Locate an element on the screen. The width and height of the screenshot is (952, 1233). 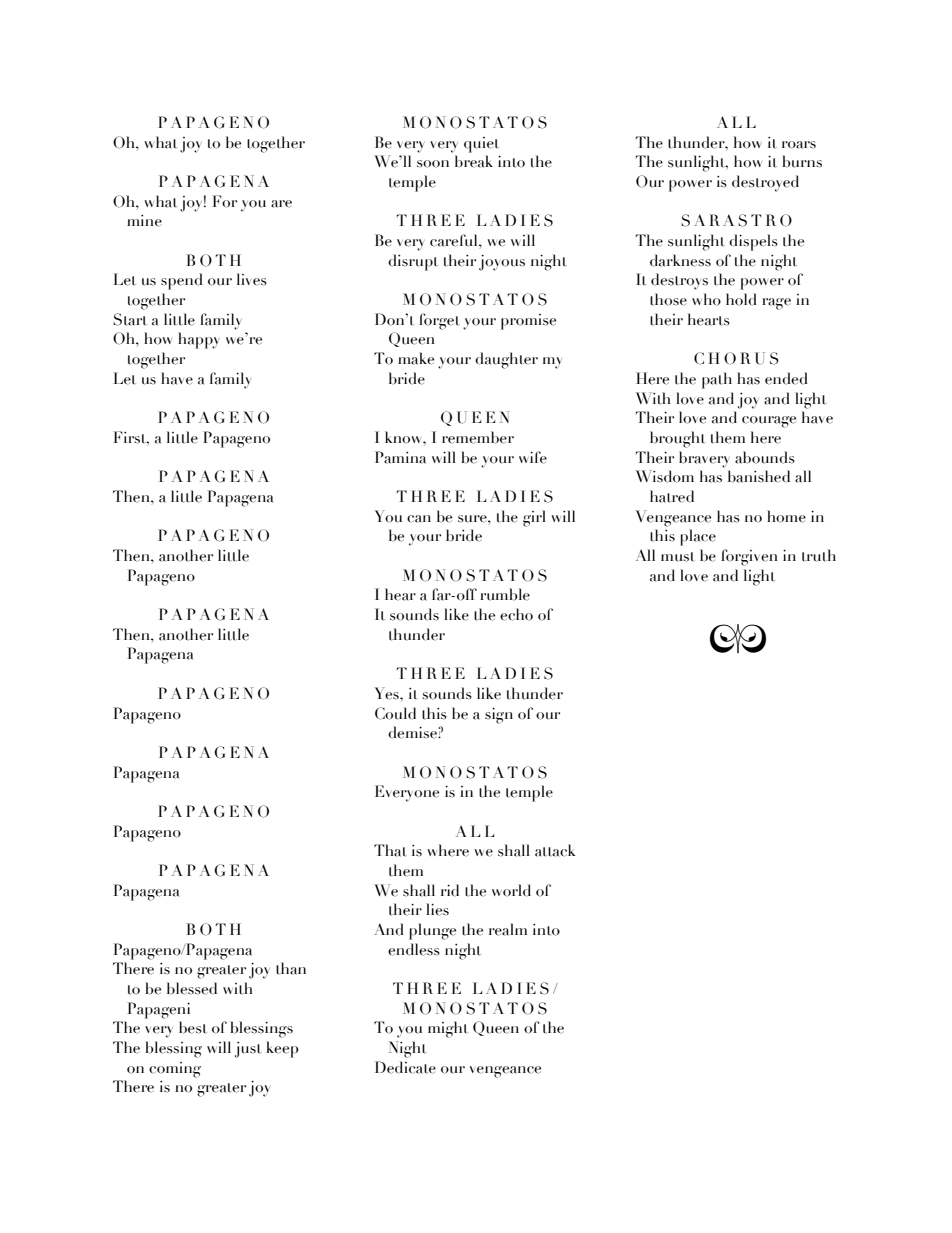
forgiven is located at coordinates (749, 557).
